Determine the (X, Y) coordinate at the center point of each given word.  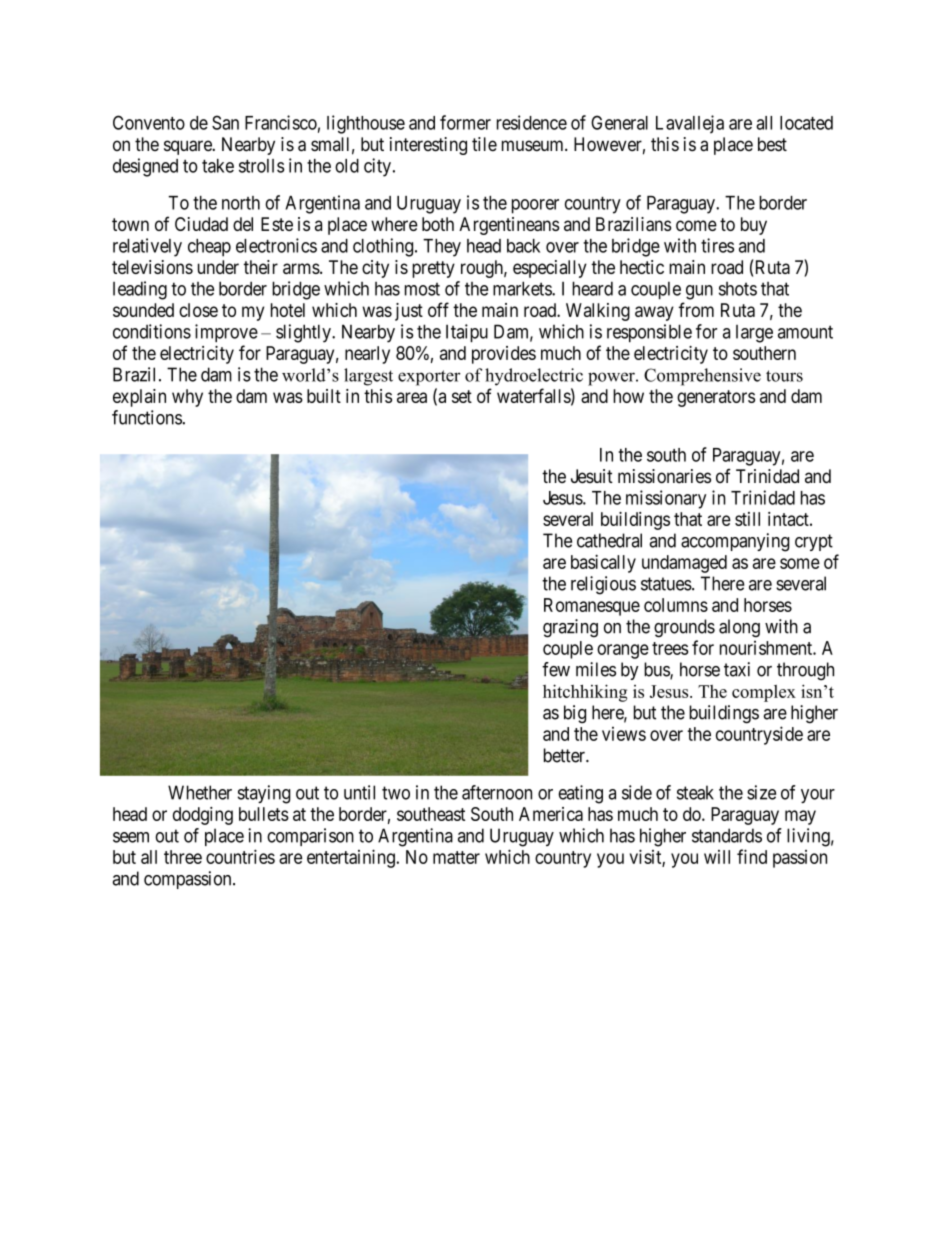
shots (738, 289)
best (772, 144)
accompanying (735, 542)
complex (764, 693)
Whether (200, 792)
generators (716, 398)
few (556, 669)
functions (147, 417)
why (187, 398)
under (218, 267)
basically (603, 563)
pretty (433, 269)
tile (484, 144)
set (462, 396)
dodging (203, 816)
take (218, 166)
